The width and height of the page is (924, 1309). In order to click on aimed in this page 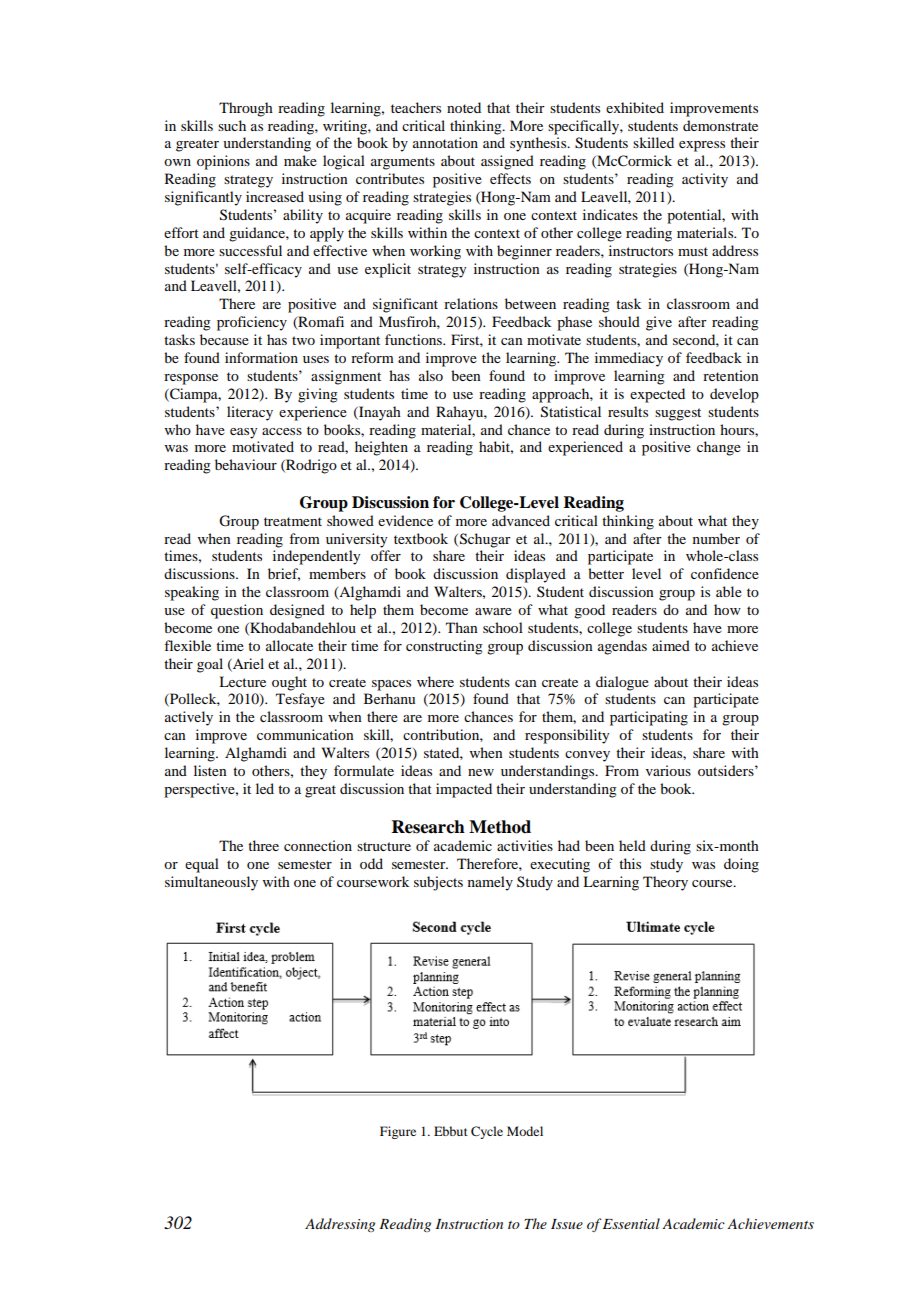, I will do `click(671, 645)`.
